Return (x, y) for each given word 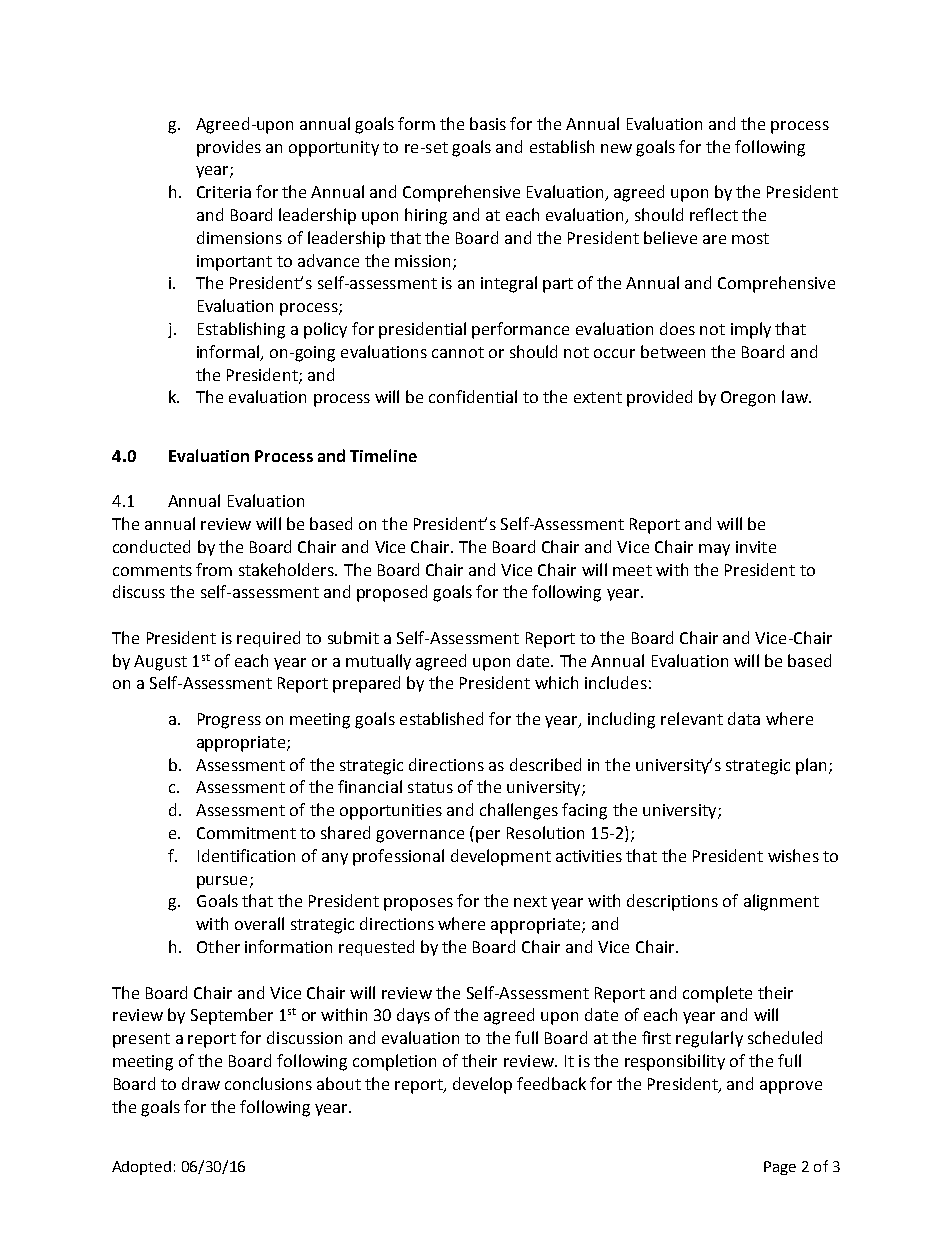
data (744, 718)
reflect (714, 214)
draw (201, 1083)
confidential (473, 396)
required (268, 639)
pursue (222, 882)
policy (325, 330)
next (530, 901)
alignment (781, 902)
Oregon (748, 399)
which (556, 682)
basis (488, 123)
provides (229, 148)
